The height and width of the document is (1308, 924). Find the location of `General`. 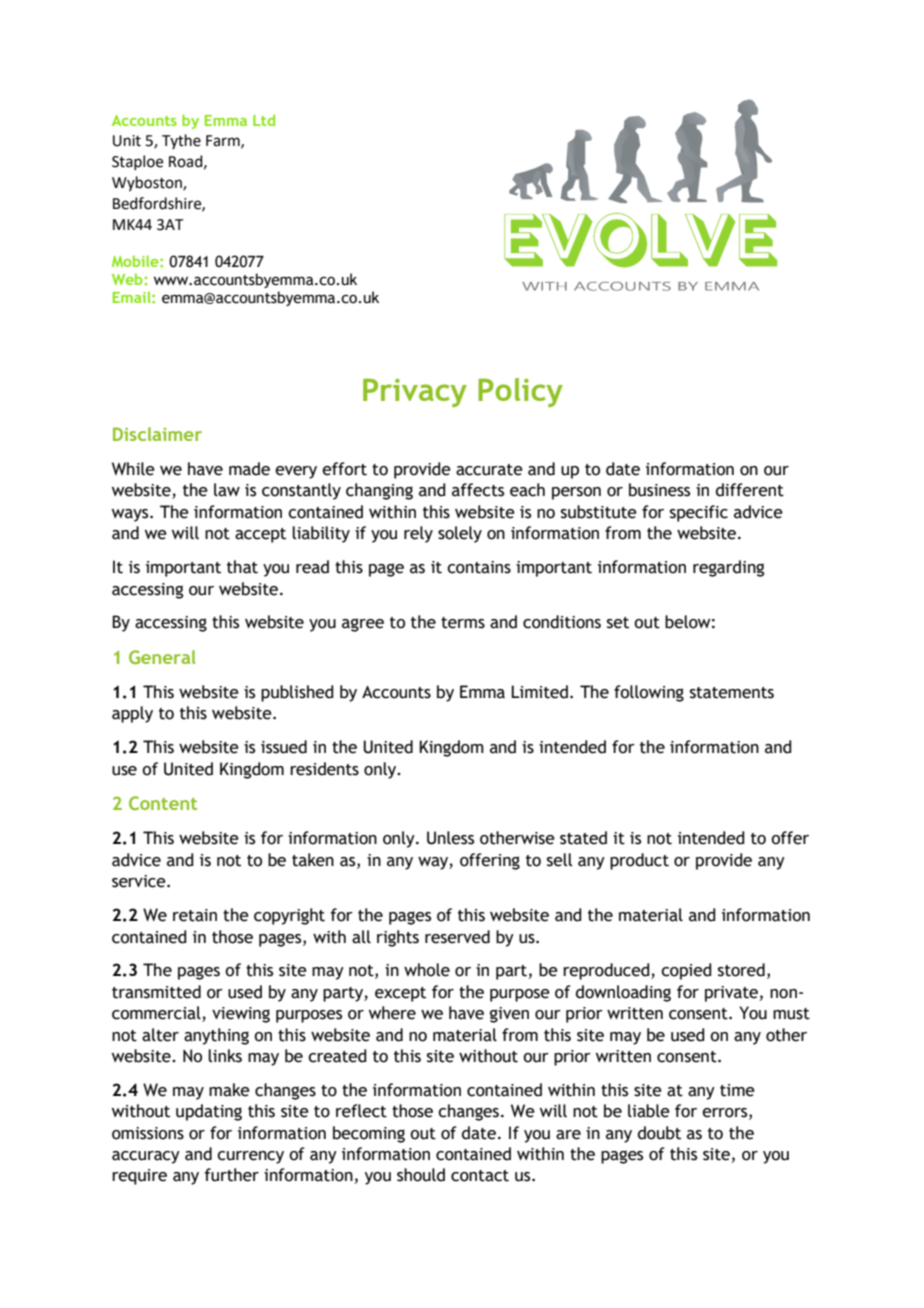

General is located at coordinates (162, 657).
